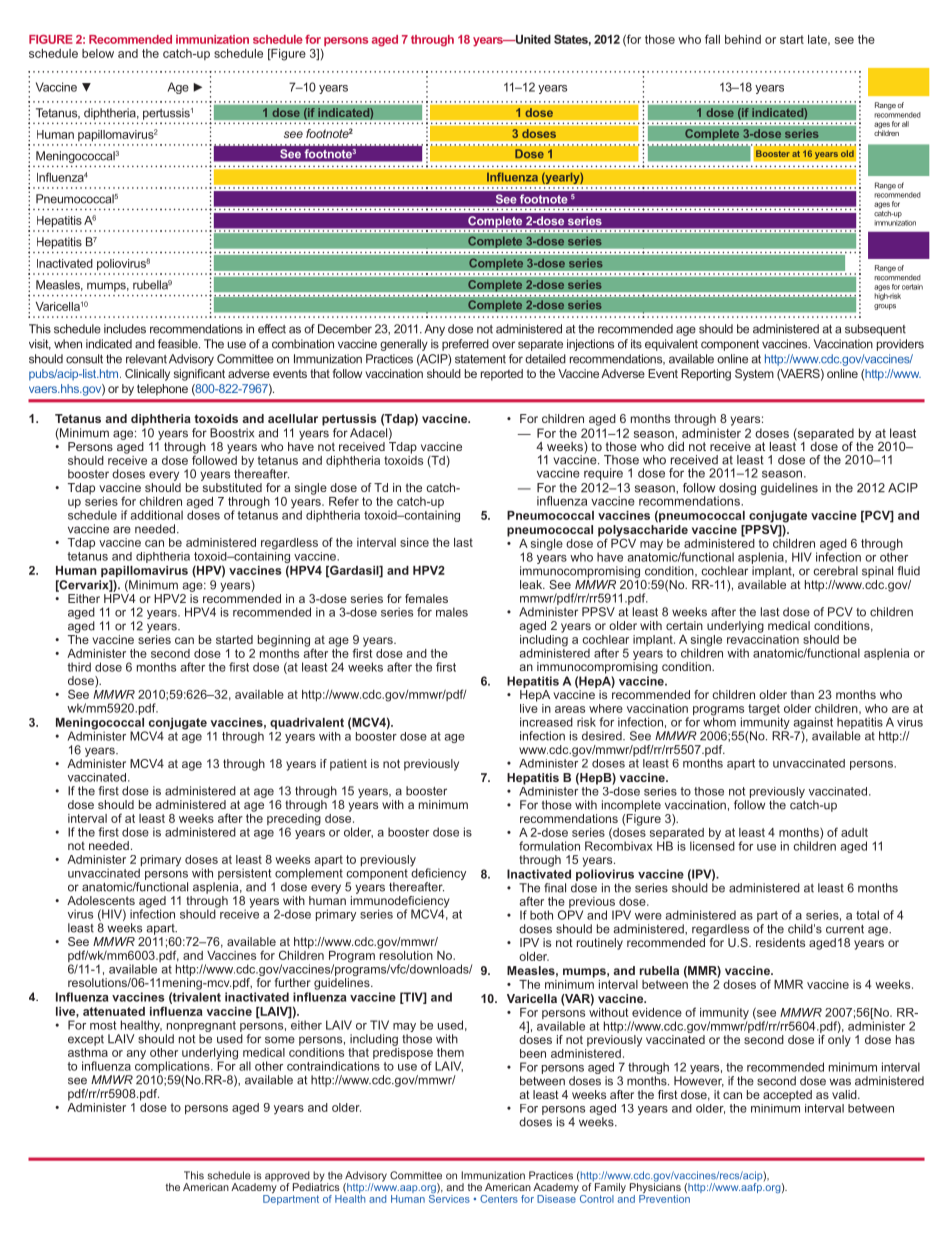 Image resolution: width=952 pixels, height=1233 pixels. Describe the element at coordinates (532, 584) in the document. I see `leak` at that location.
